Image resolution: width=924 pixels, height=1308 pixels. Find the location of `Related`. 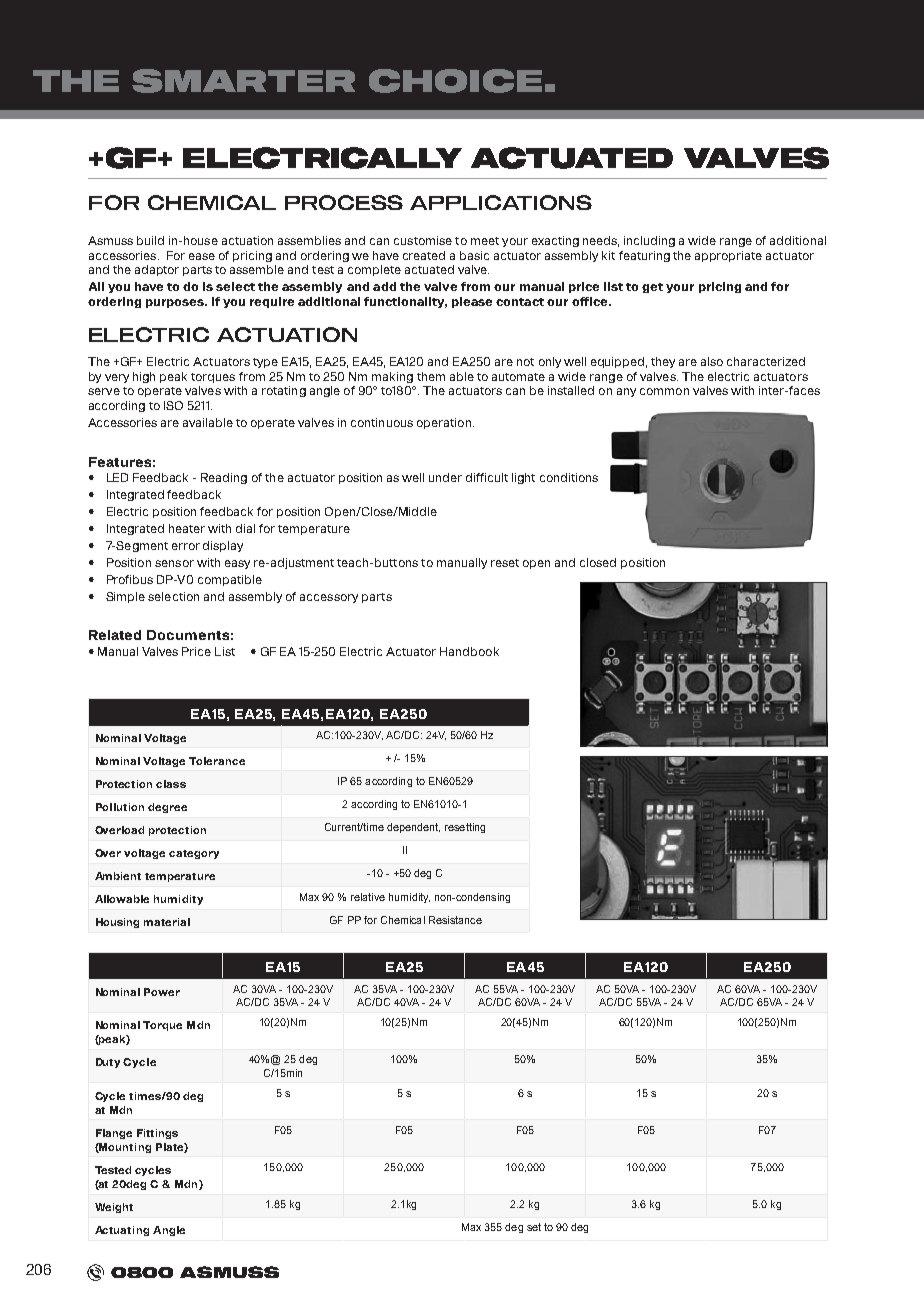

Related is located at coordinates (115, 635).
